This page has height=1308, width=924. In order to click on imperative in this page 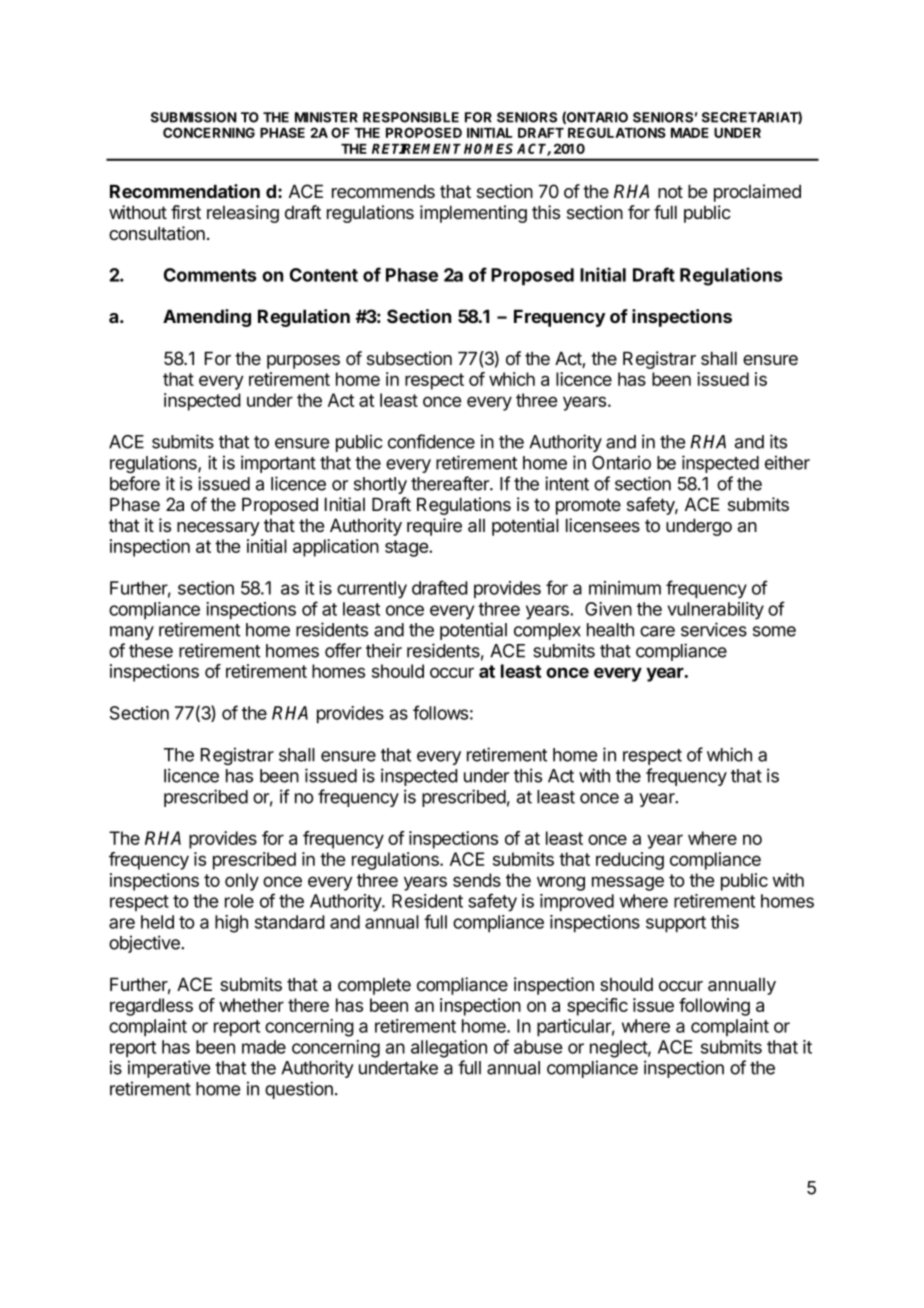, I will do `click(169, 1069)`.
